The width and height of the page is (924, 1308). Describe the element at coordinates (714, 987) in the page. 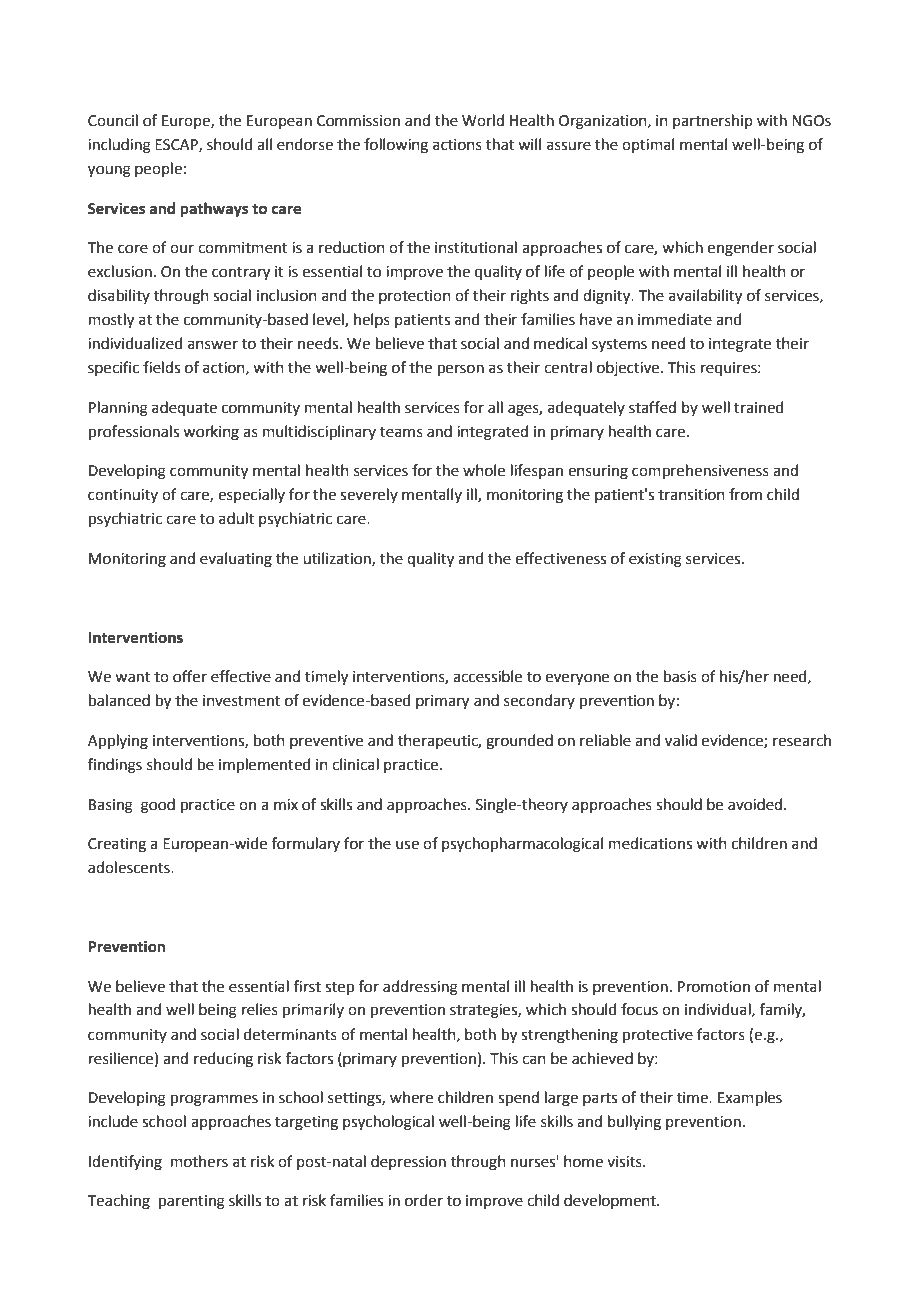

I see `Promotion` at that location.
